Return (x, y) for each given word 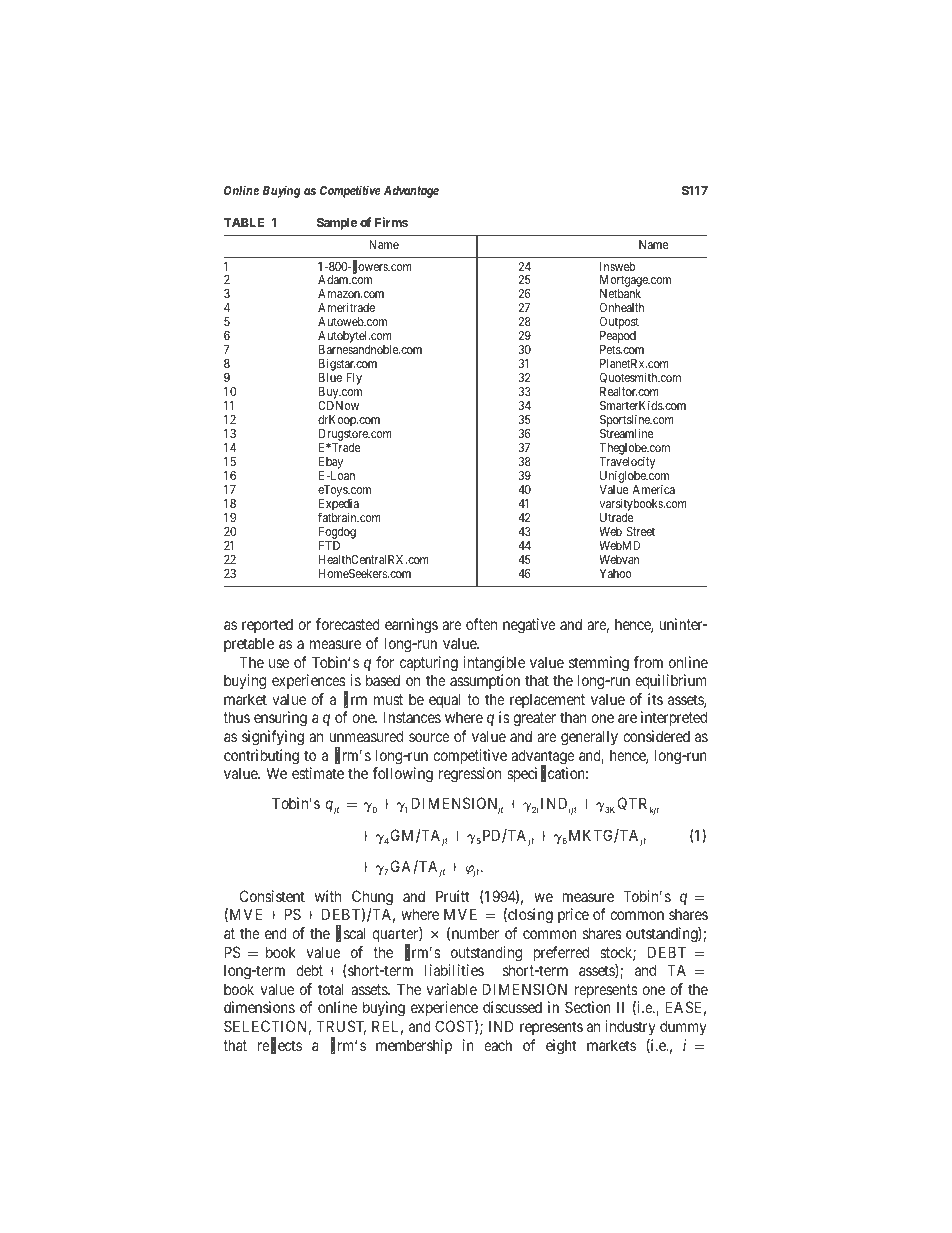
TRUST (341, 1027)
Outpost (619, 324)
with (328, 896)
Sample (337, 224)
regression (470, 775)
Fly (354, 379)
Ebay (331, 464)
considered (656, 736)
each (498, 1045)
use (279, 663)
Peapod (618, 338)
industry (630, 1027)
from (648, 662)
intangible (494, 664)
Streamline (627, 433)
